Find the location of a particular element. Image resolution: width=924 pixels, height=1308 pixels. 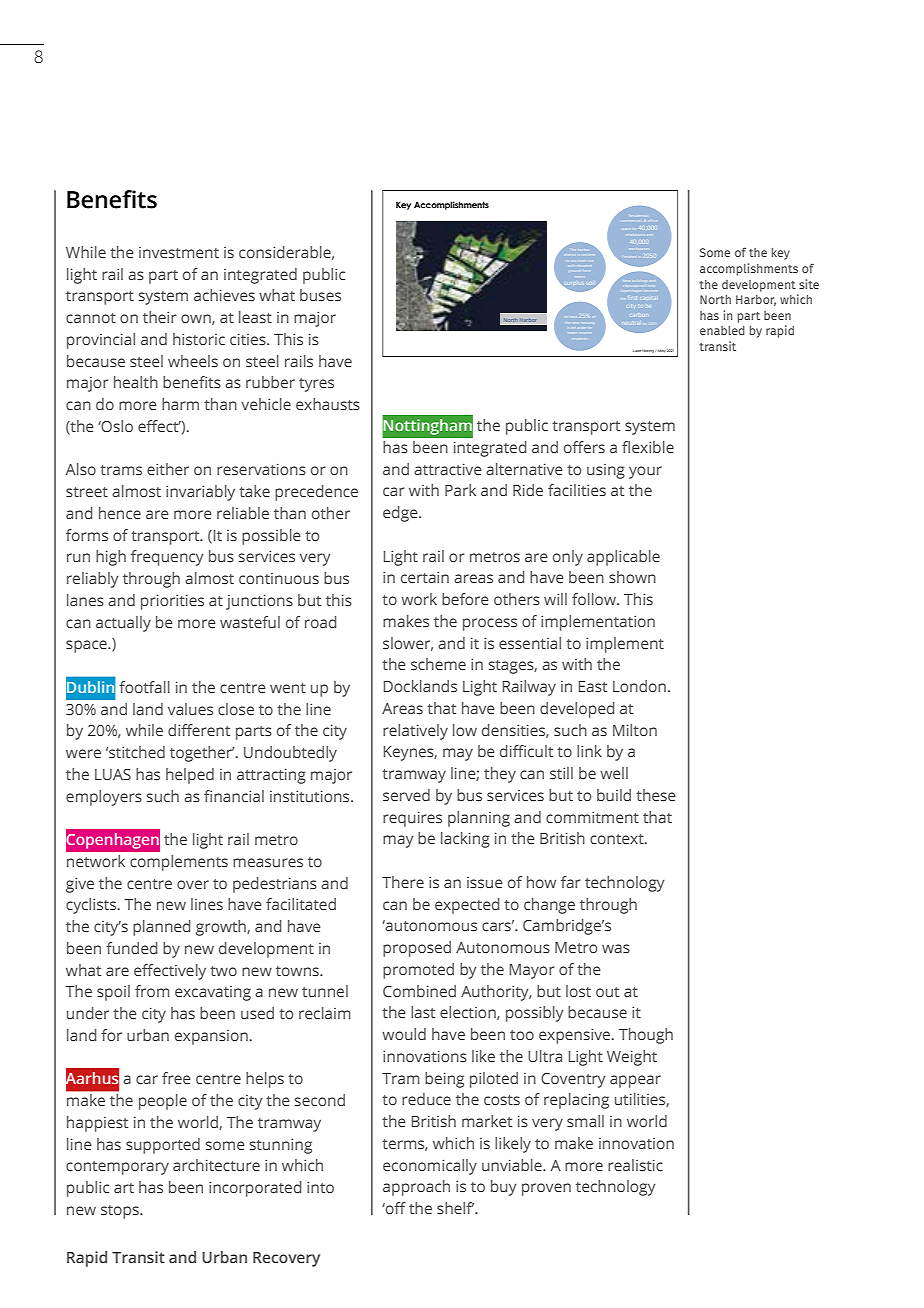

realistic is located at coordinates (635, 1165).
